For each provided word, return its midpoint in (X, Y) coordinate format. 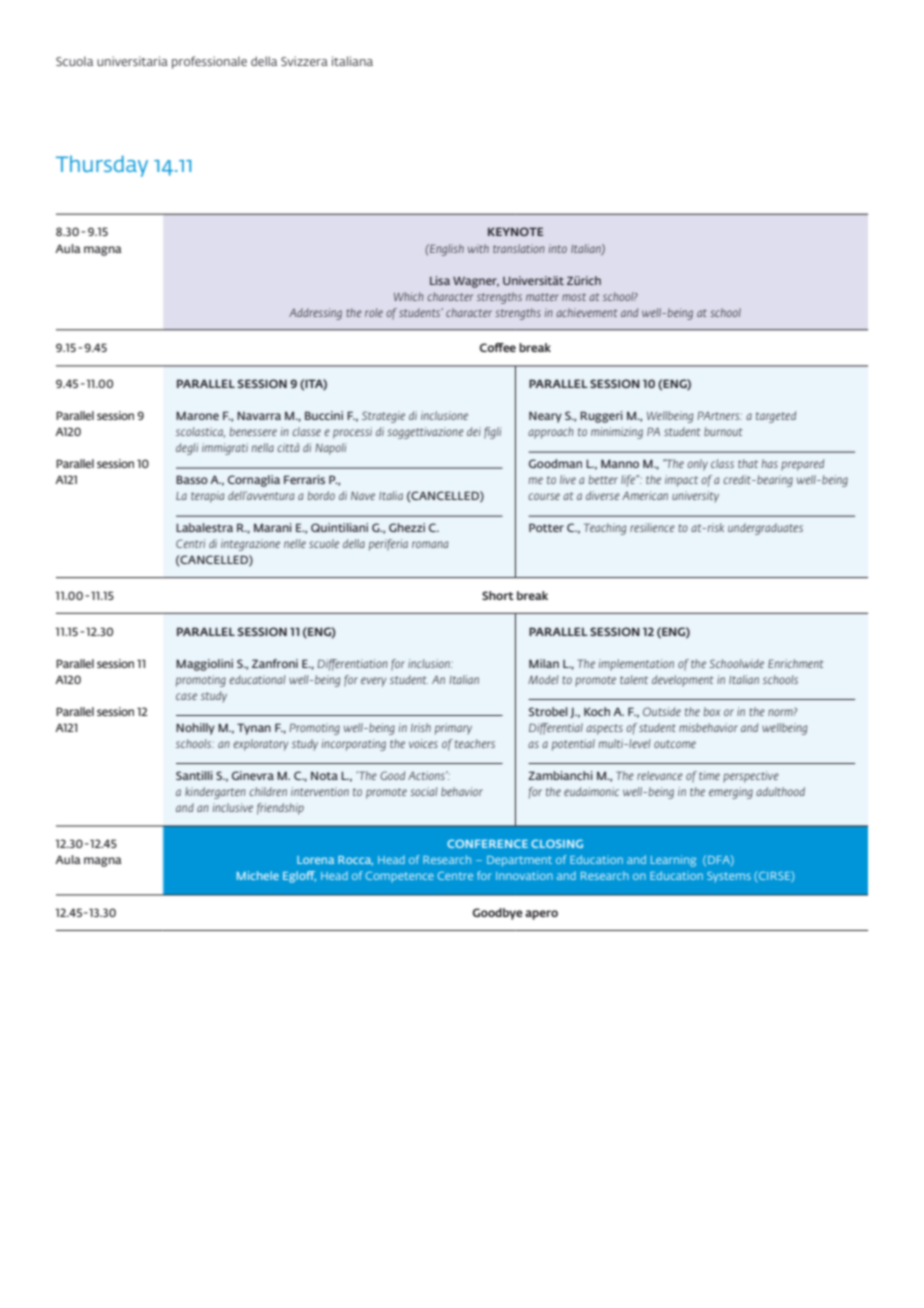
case (186, 696)
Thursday (102, 166)
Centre (455, 876)
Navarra (259, 415)
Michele (258, 875)
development (682, 680)
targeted (776, 417)
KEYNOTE (515, 231)
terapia (207, 497)
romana (430, 544)
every (374, 682)
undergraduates (765, 529)
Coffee (497, 347)
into (558, 248)
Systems (729, 877)
